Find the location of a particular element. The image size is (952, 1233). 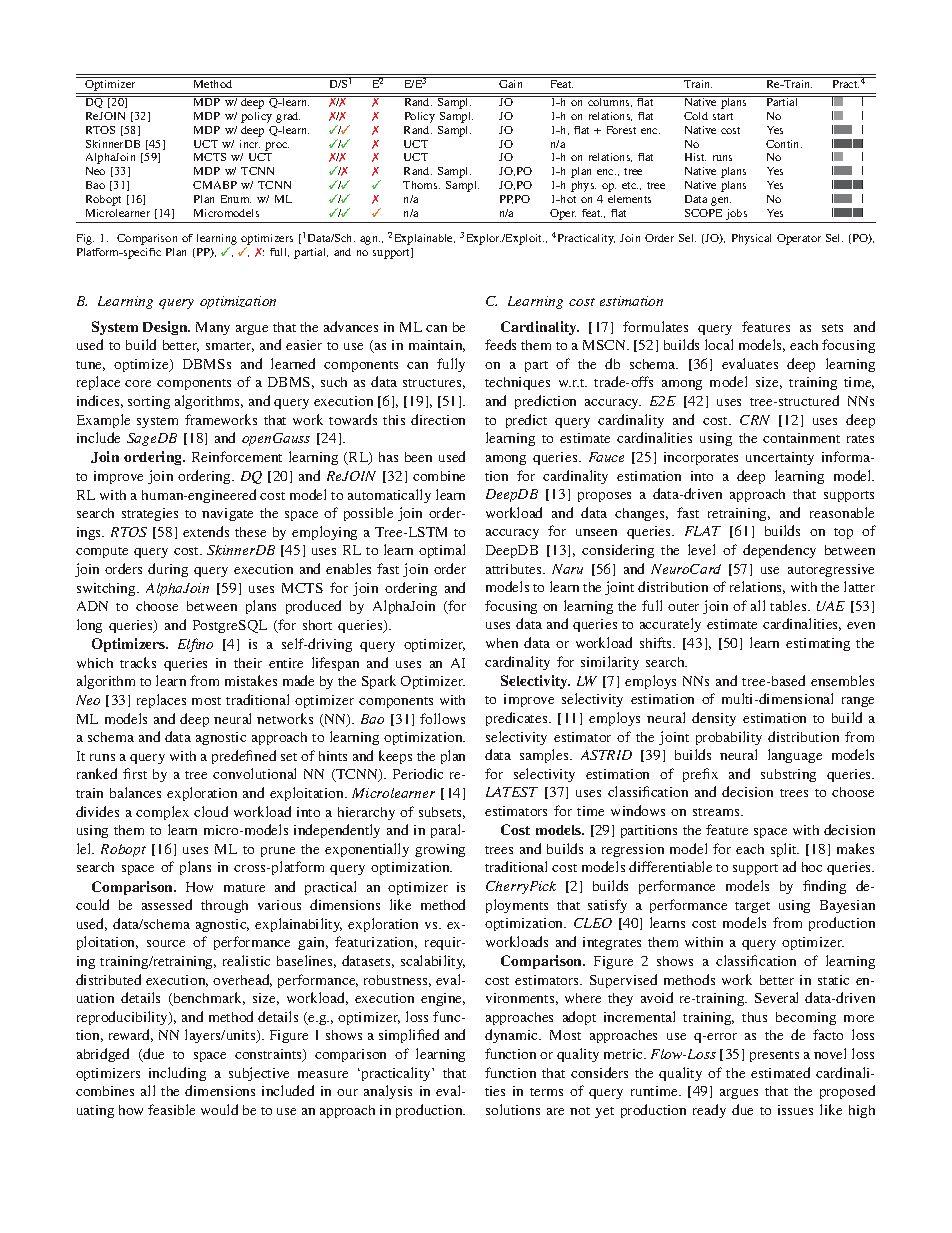

terms is located at coordinates (546, 1092).
